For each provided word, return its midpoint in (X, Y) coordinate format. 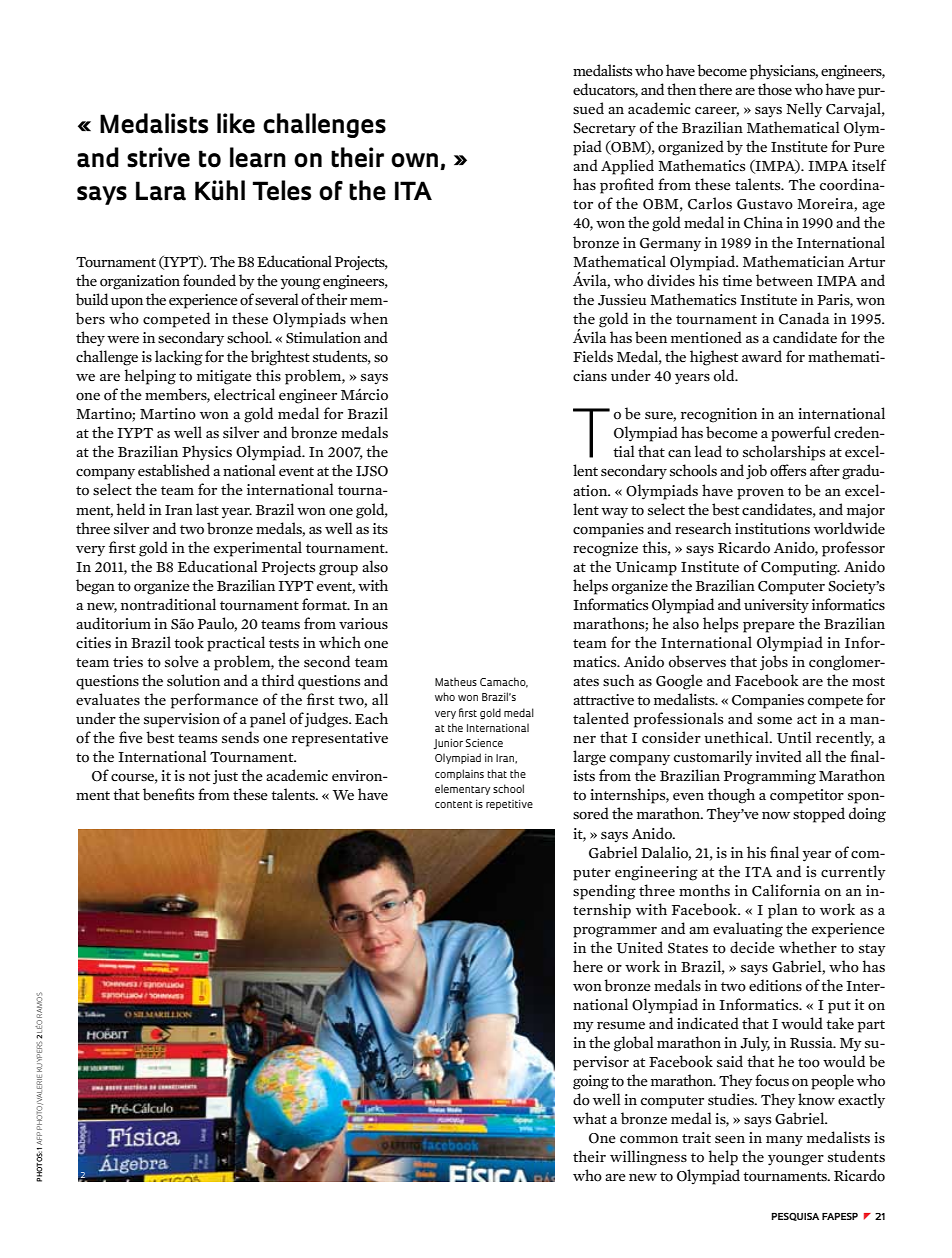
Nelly (804, 109)
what (590, 1118)
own (414, 160)
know (816, 1099)
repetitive (509, 805)
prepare (769, 627)
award (762, 356)
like (236, 123)
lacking (179, 358)
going (591, 1082)
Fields (593, 356)
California (786, 890)
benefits (168, 794)
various (363, 624)
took (189, 642)
